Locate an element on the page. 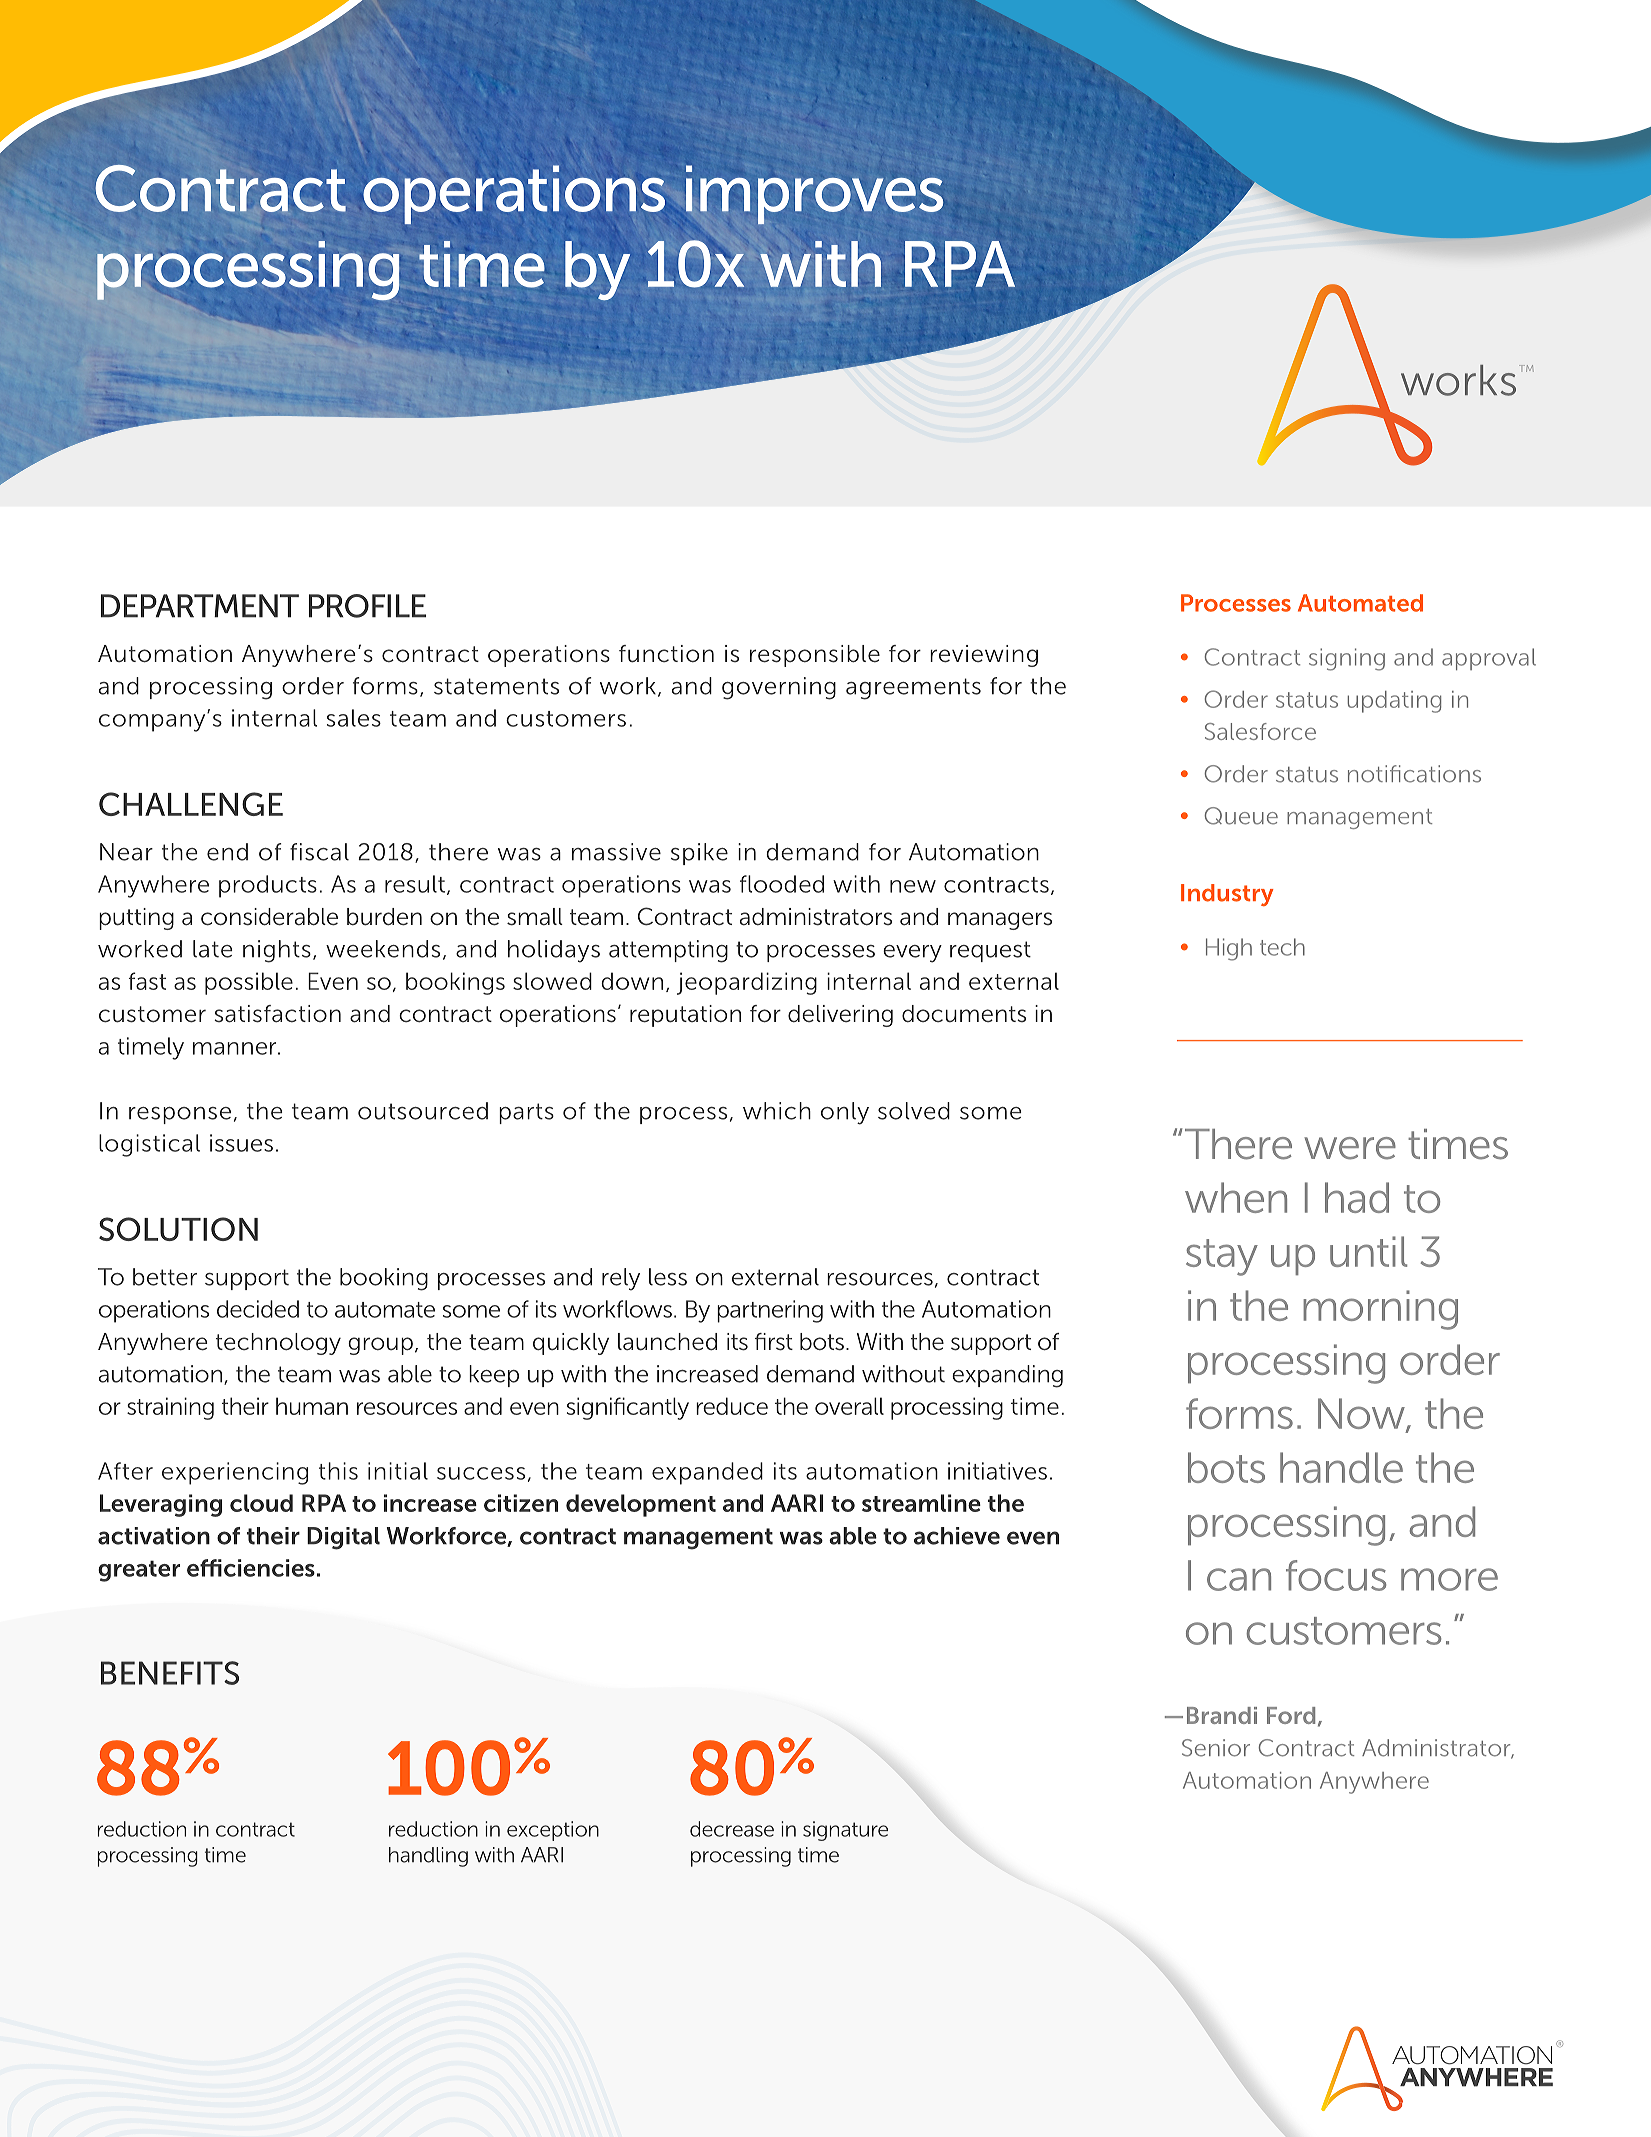 This image has height=2137, width=1651. human is located at coordinates (312, 1406).
